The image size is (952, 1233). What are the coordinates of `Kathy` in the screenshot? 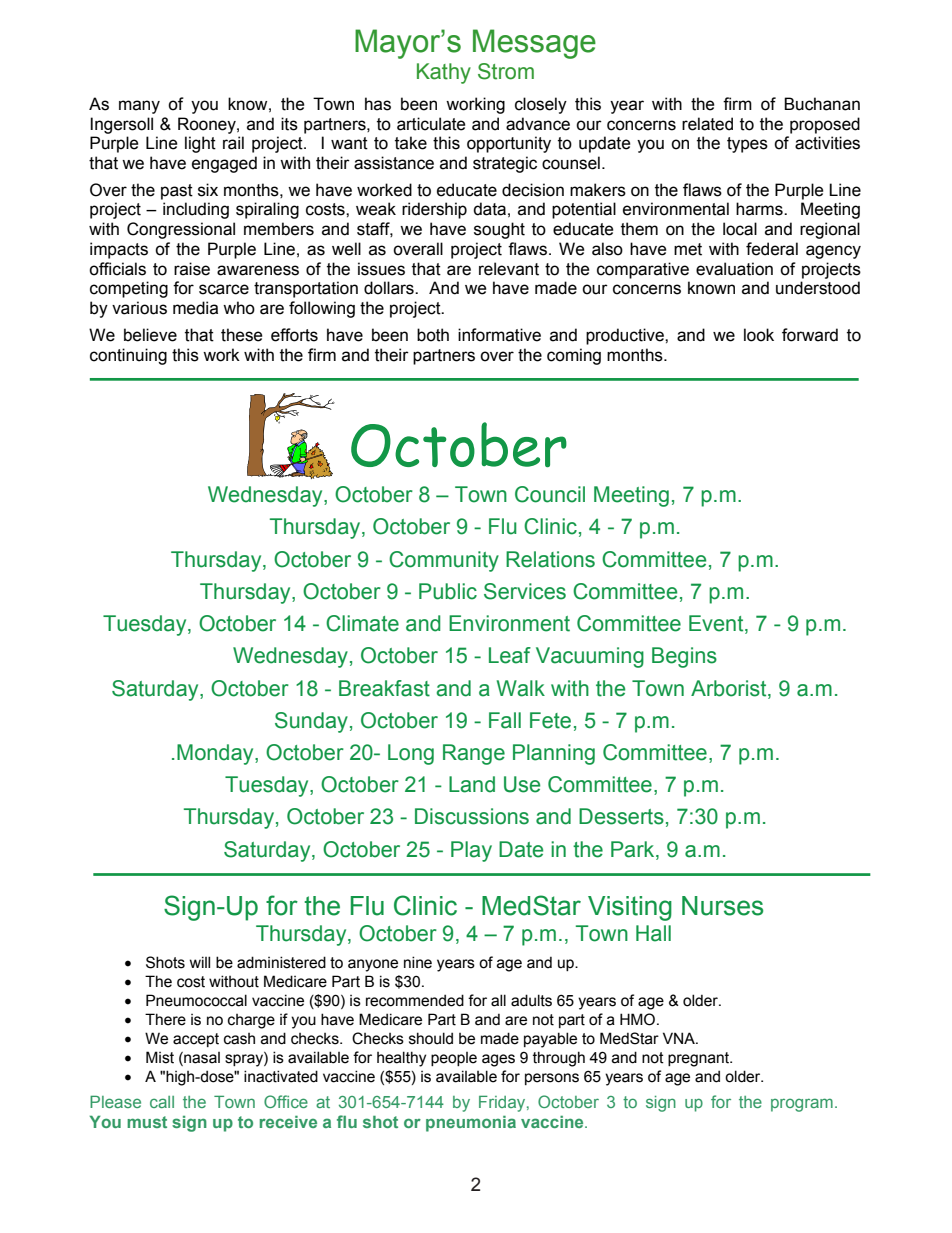 It's located at (444, 73).
